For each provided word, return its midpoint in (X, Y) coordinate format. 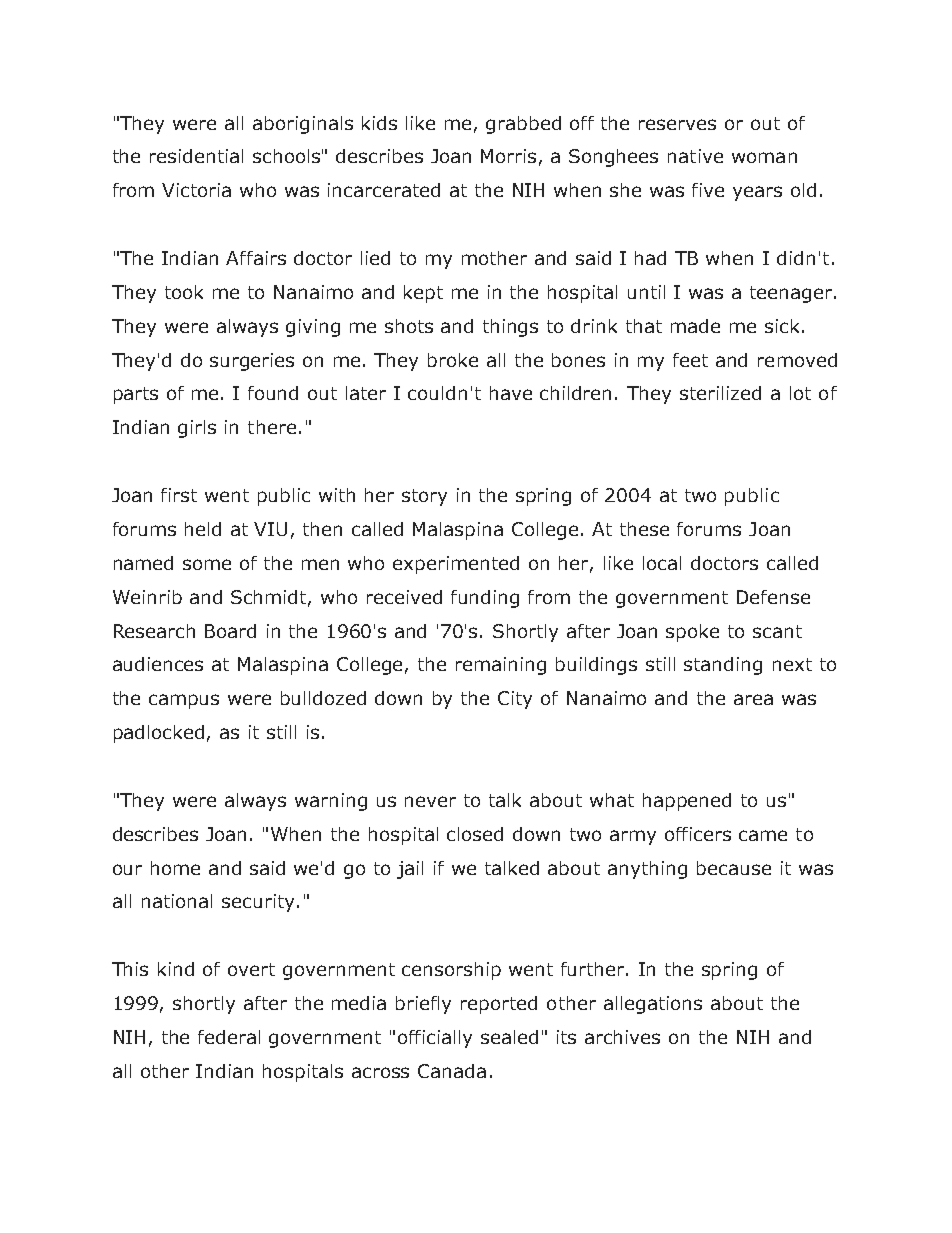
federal (229, 1037)
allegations (653, 1005)
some (207, 564)
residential (196, 156)
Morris (508, 156)
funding (485, 599)
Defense (773, 597)
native (695, 156)
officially (435, 1039)
